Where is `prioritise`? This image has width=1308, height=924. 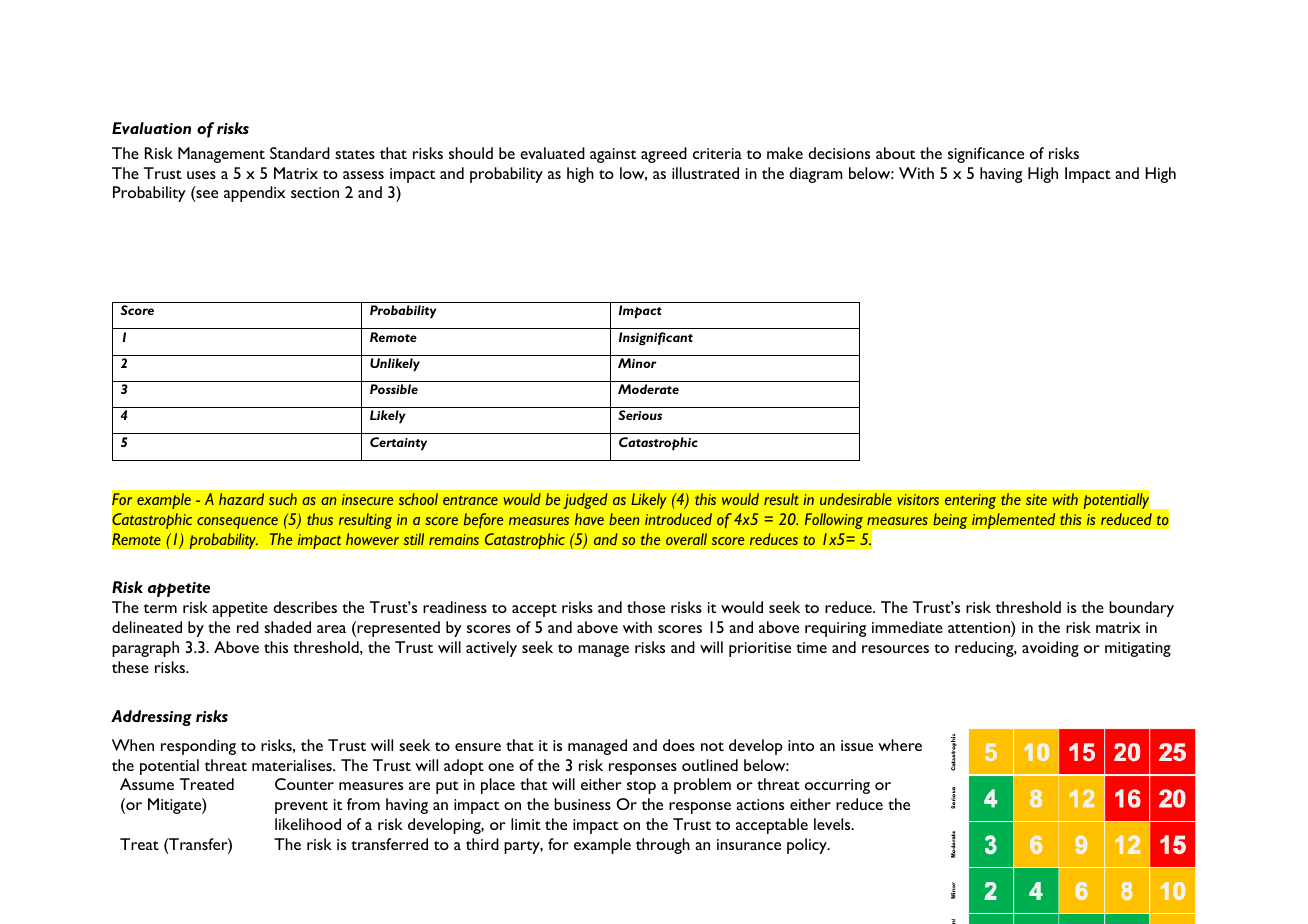 prioritise is located at coordinates (760, 649).
